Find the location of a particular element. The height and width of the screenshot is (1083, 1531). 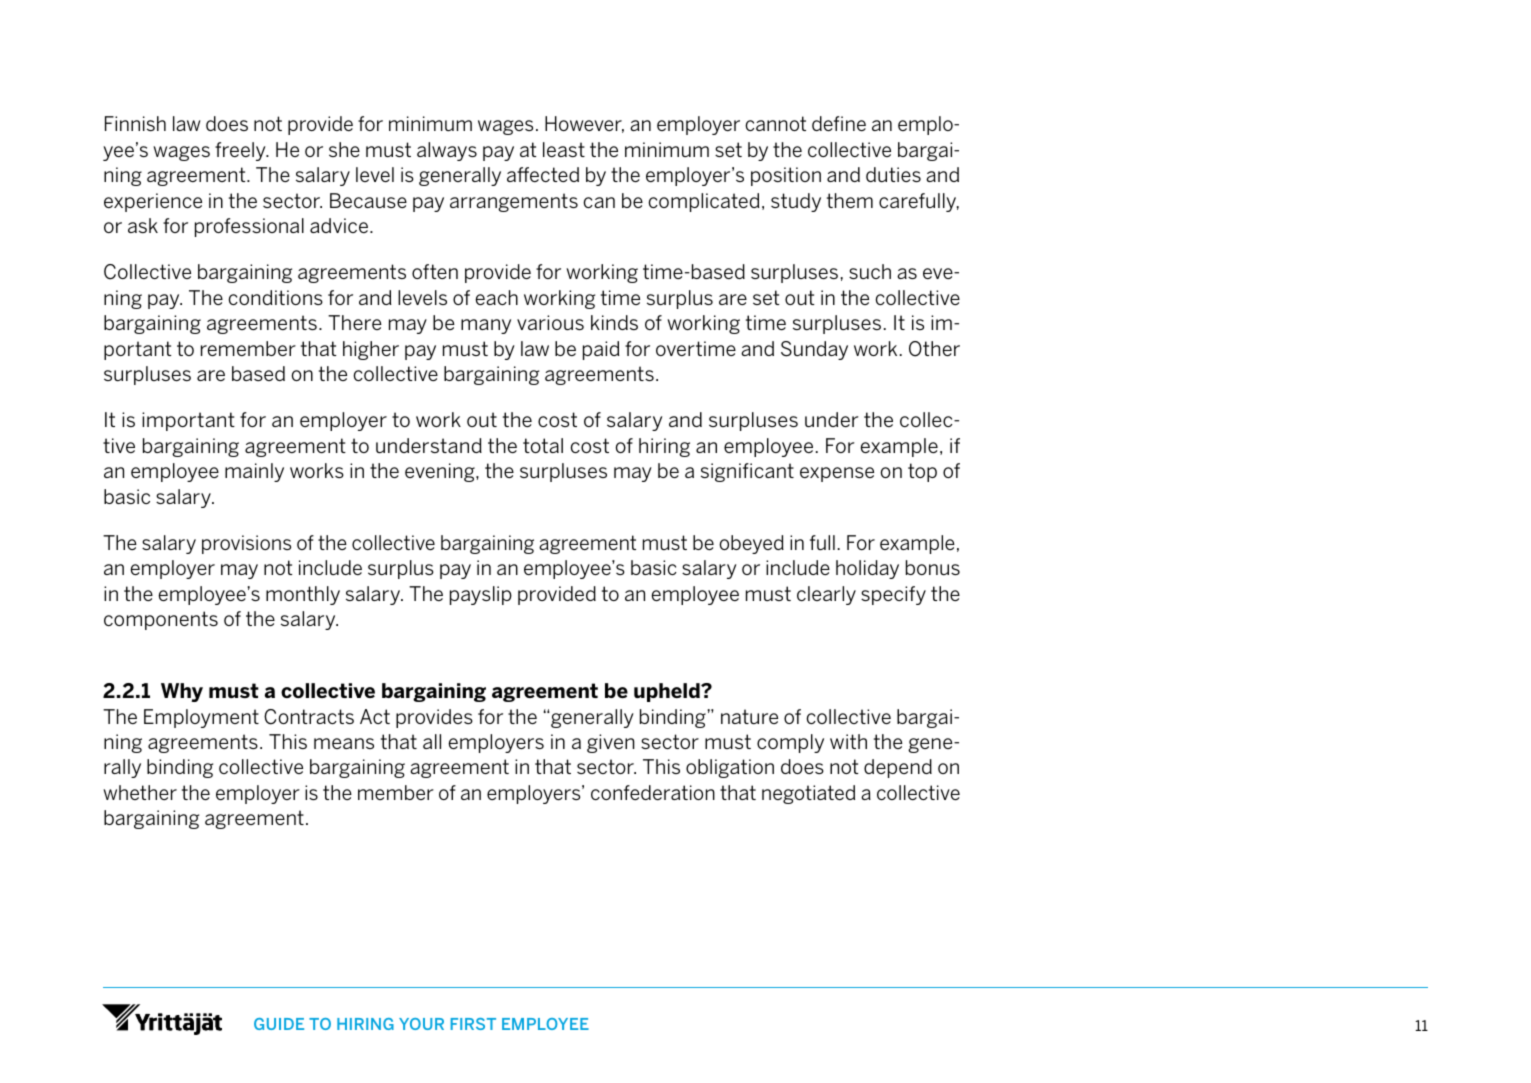

provisions is located at coordinates (246, 544).
